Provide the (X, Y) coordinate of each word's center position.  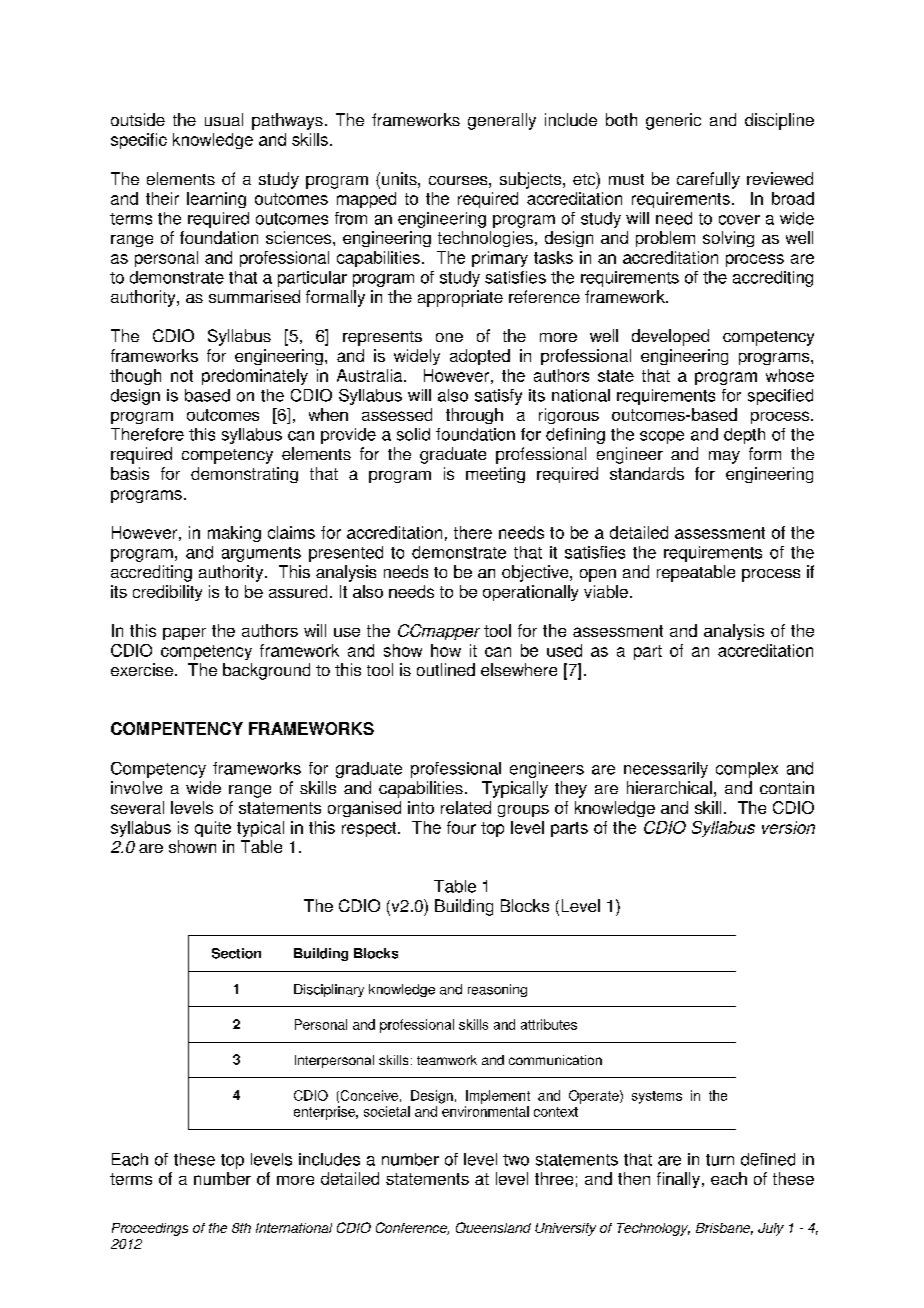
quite (213, 829)
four (461, 827)
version (788, 827)
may (724, 457)
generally (502, 121)
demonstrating (244, 475)
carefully (708, 180)
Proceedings (150, 1229)
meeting (495, 475)
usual (224, 119)
